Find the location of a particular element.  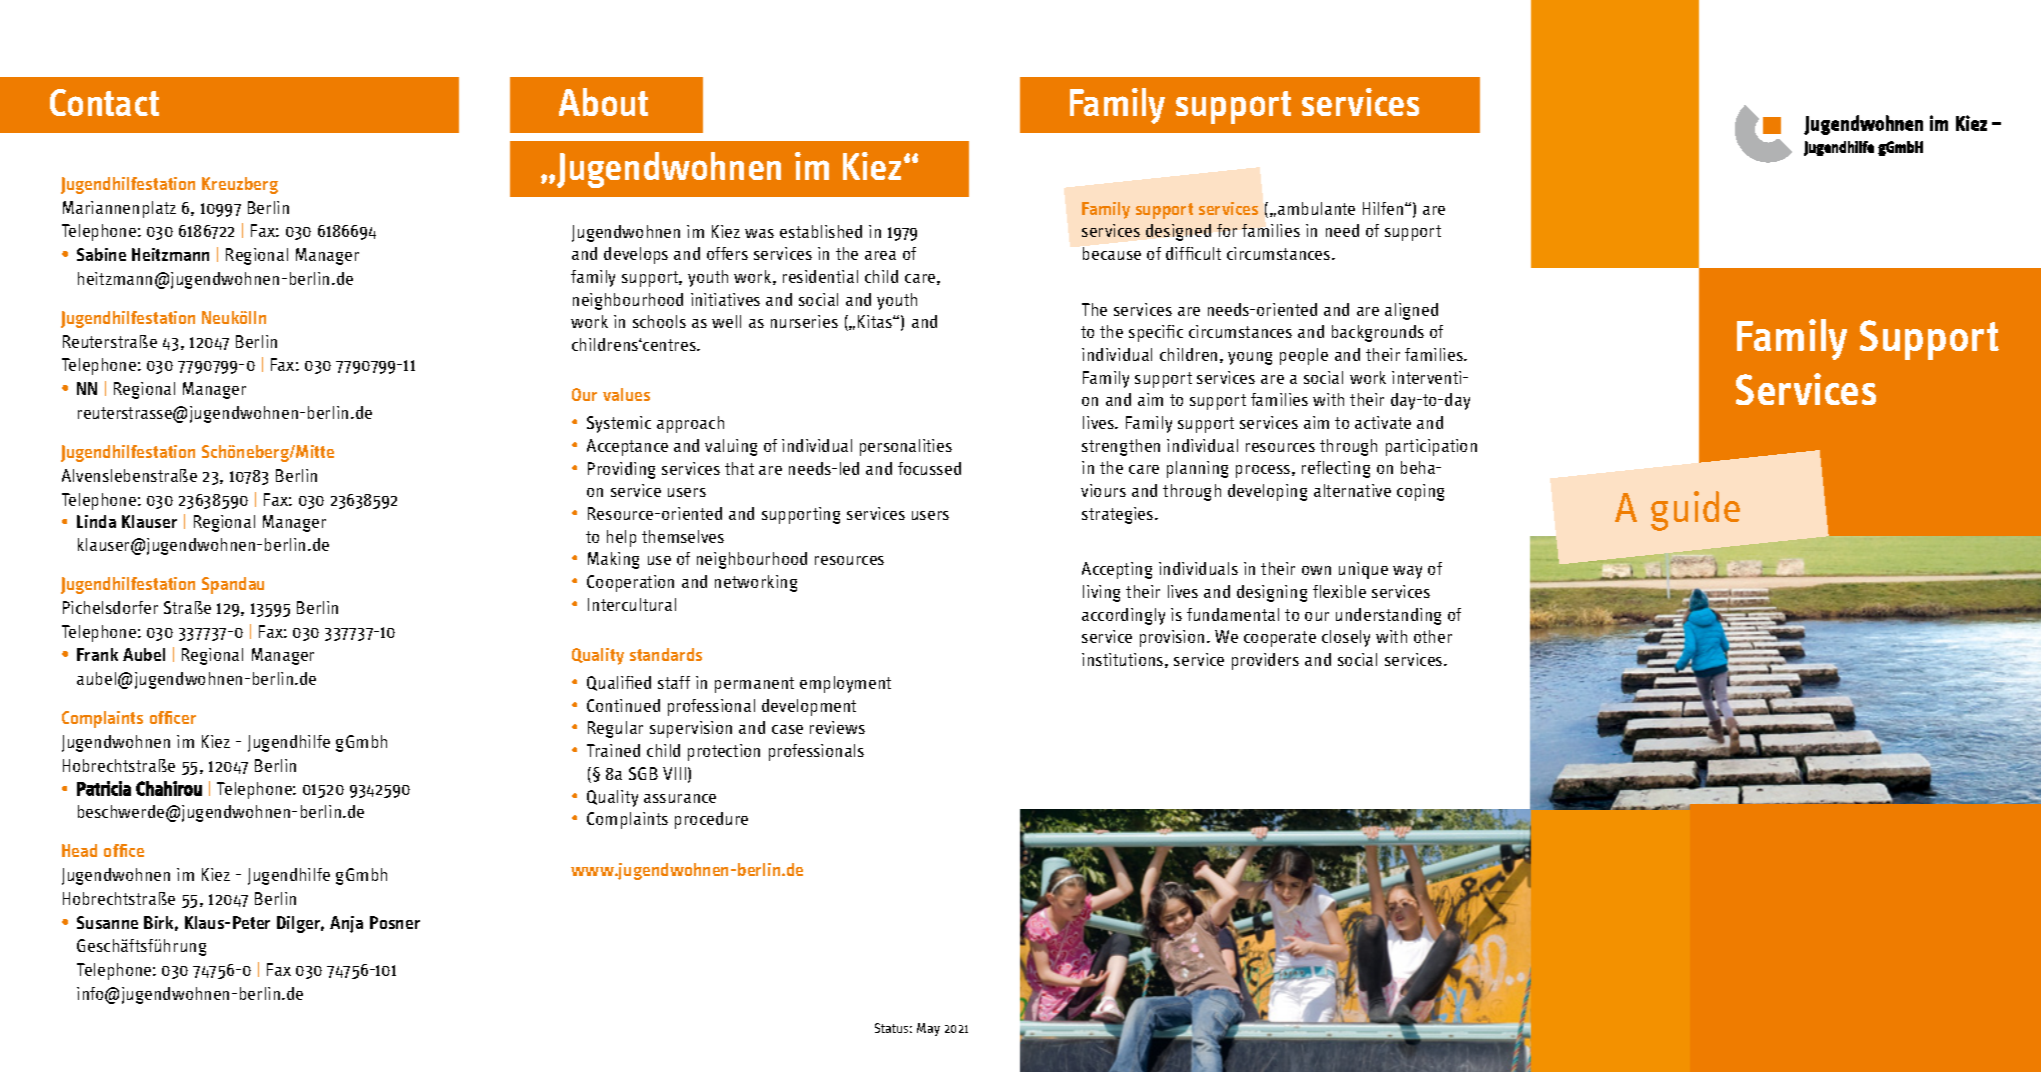

Contact is located at coordinates (104, 102).
